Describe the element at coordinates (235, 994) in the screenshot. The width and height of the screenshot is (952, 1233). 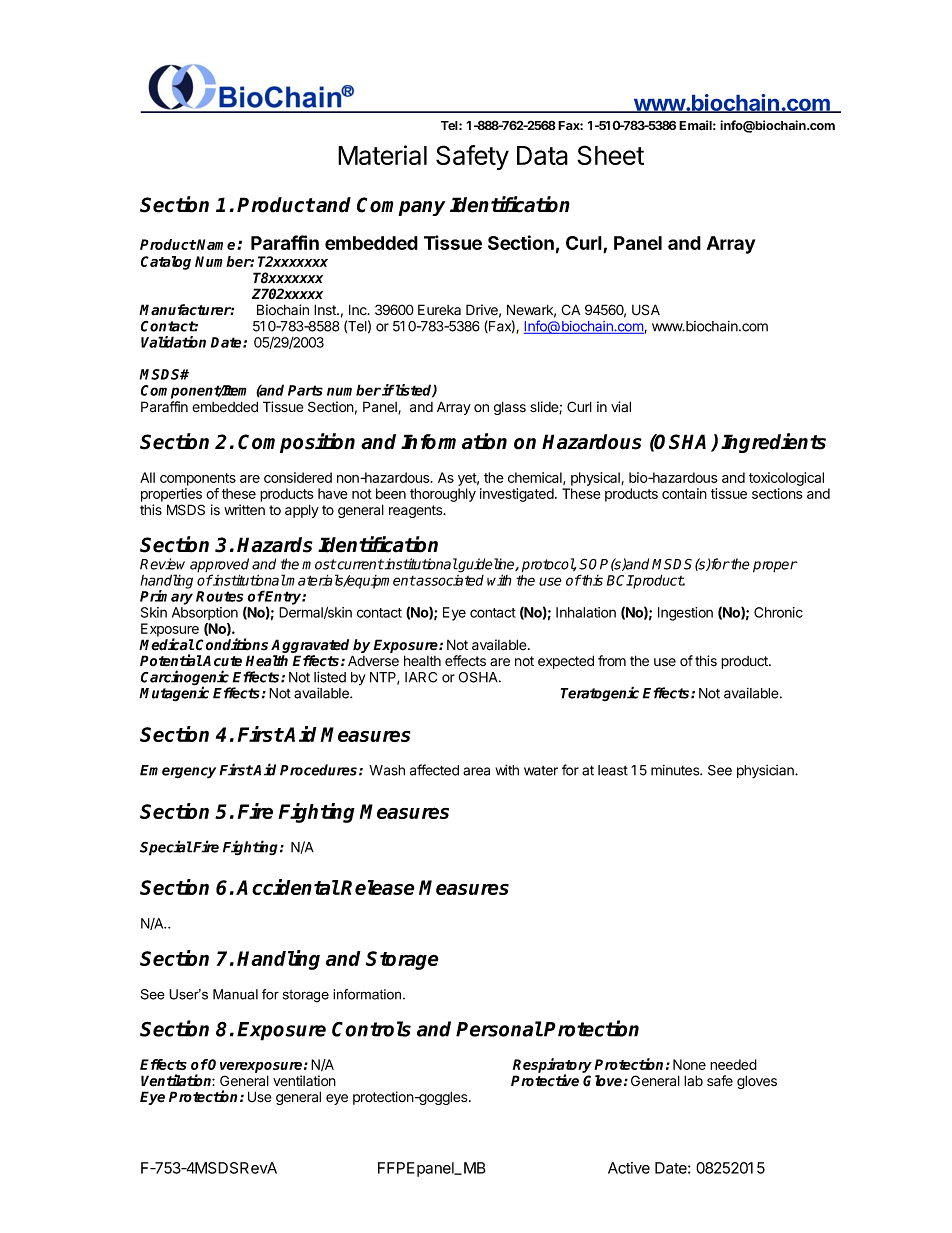
I see `Manual` at that location.
